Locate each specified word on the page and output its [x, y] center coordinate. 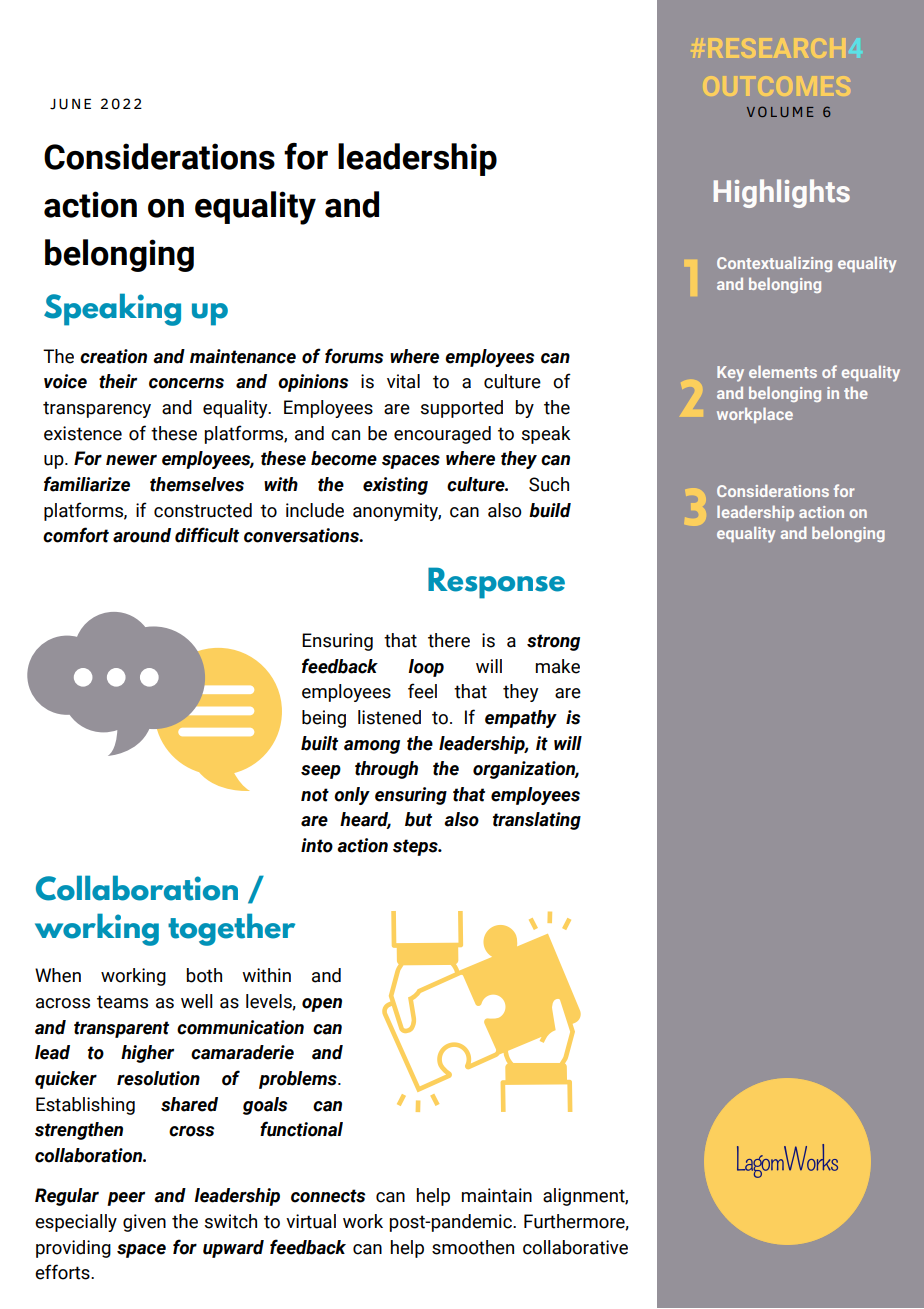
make [558, 666]
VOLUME [780, 111]
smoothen [473, 1247]
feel [422, 691]
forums [354, 356]
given [144, 1223]
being [324, 719]
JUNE [70, 104]
